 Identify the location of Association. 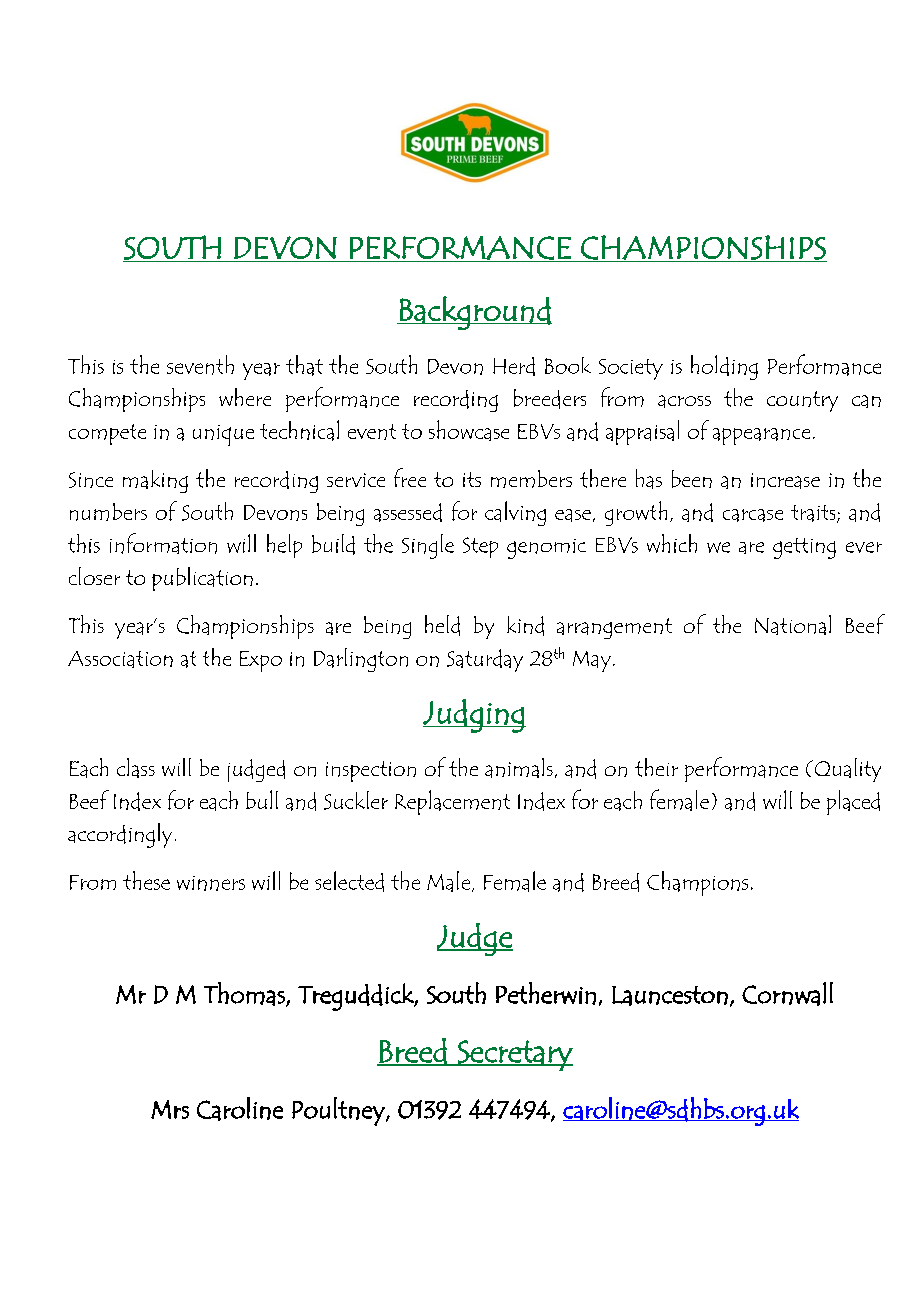
(120, 659).
